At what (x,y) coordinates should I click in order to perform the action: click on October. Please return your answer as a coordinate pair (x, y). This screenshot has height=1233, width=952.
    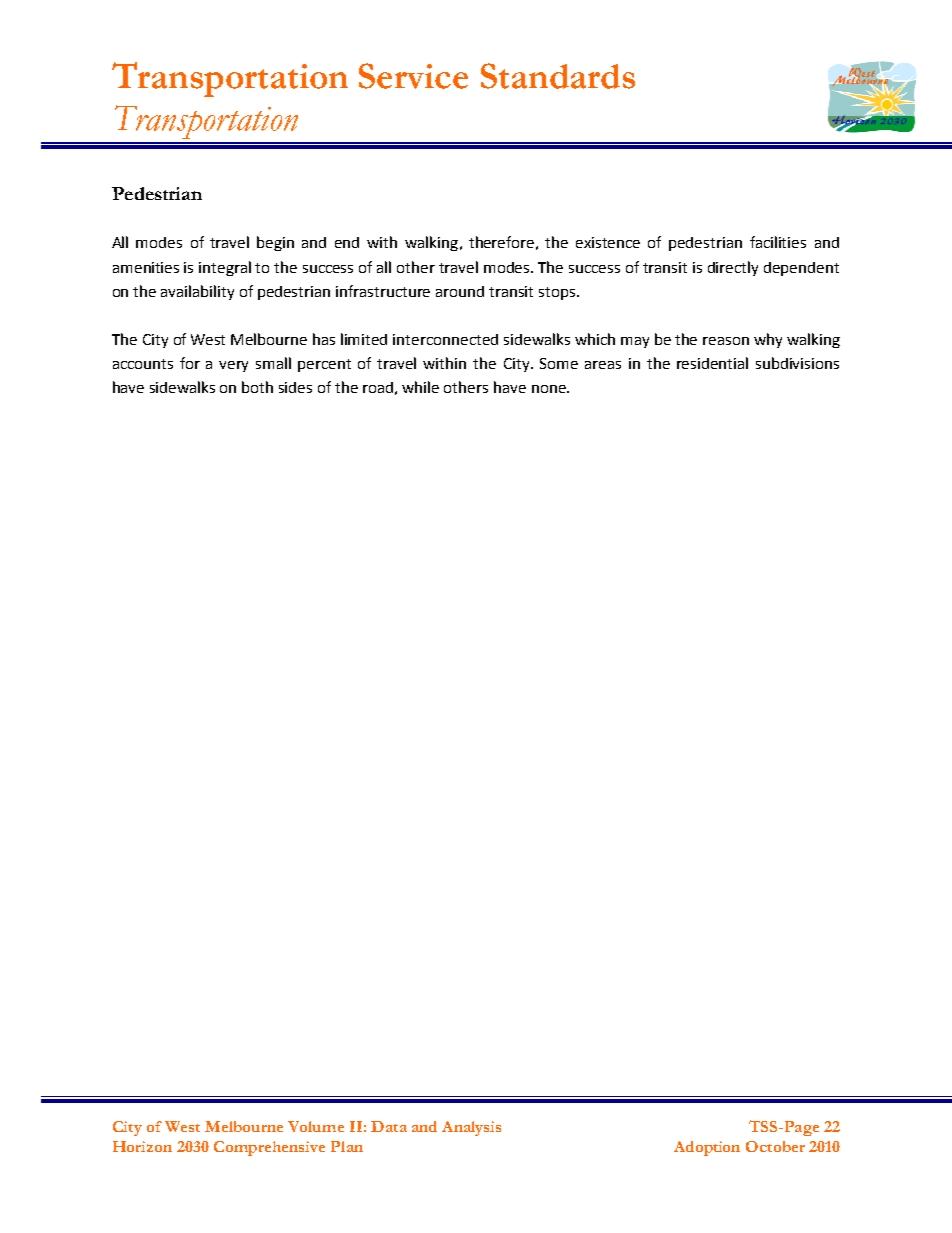
    Looking at the image, I should click on (775, 1146).
